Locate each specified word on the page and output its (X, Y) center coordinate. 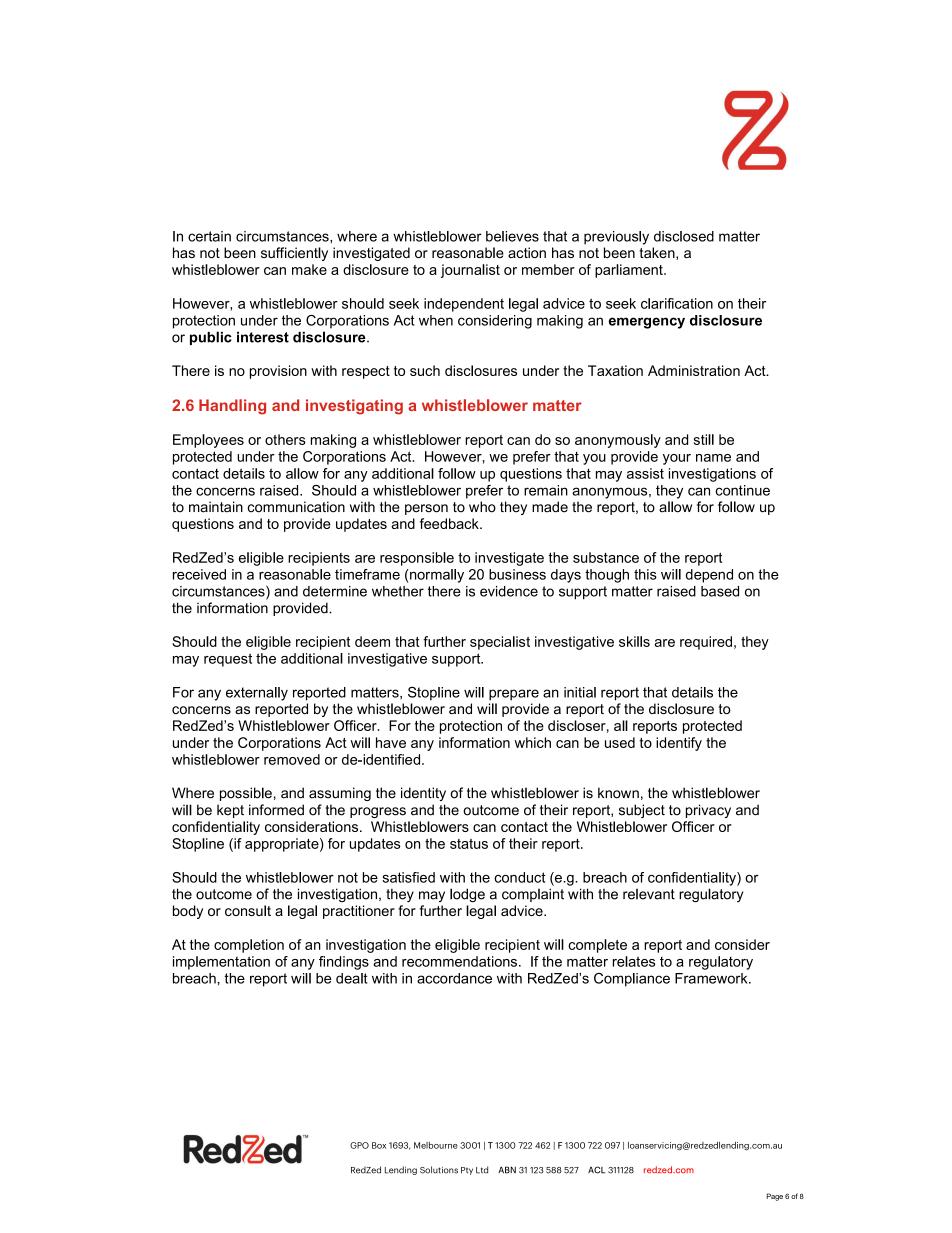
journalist (470, 271)
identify (679, 744)
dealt (352, 978)
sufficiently (294, 254)
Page (774, 1197)
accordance (454, 978)
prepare (514, 695)
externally (257, 694)
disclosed (684, 236)
